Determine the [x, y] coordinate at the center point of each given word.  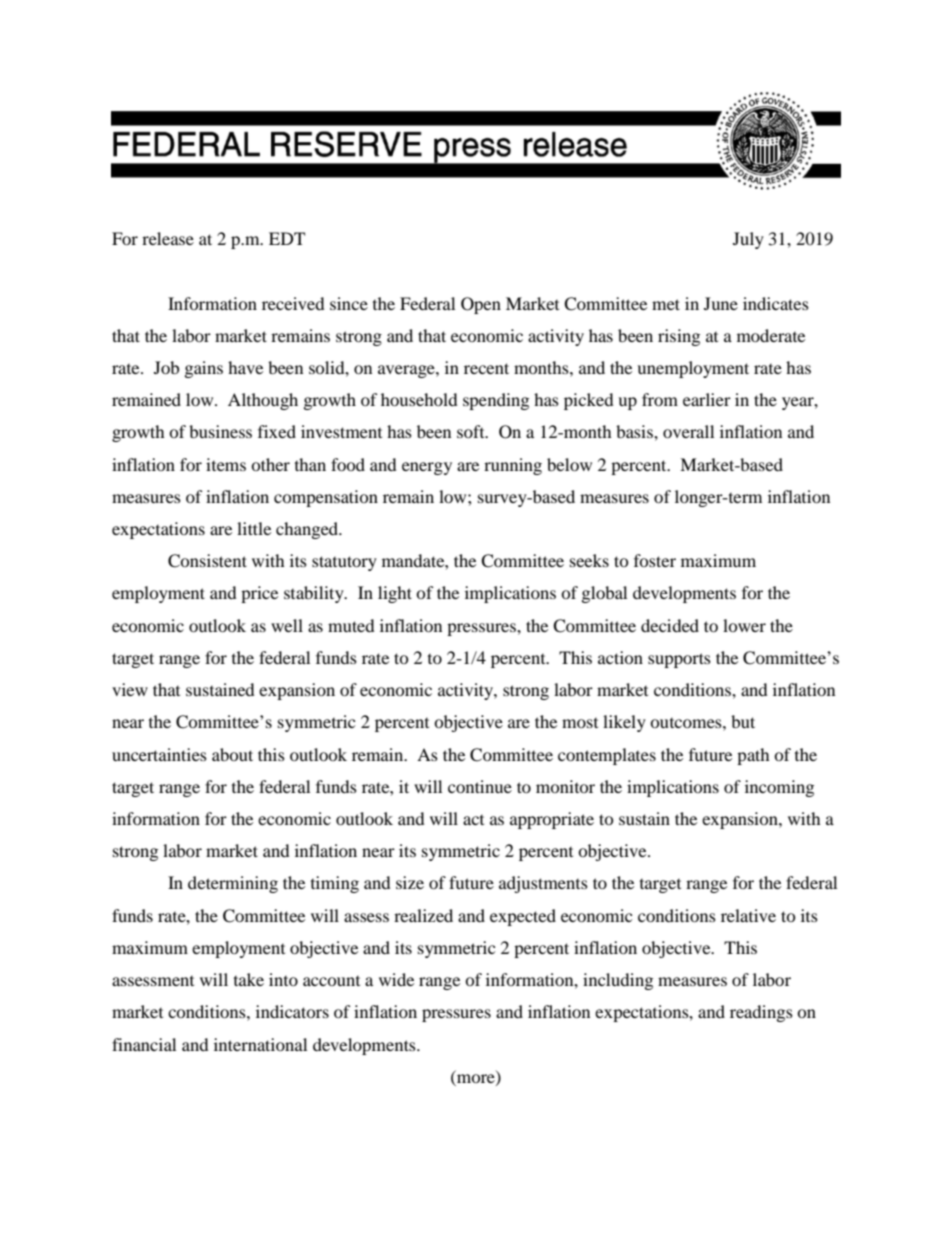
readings [761, 1013]
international [260, 1044]
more [477, 1079]
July [748, 240]
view [130, 689]
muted [351, 625]
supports [679, 660]
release [168, 238]
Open [481, 305]
